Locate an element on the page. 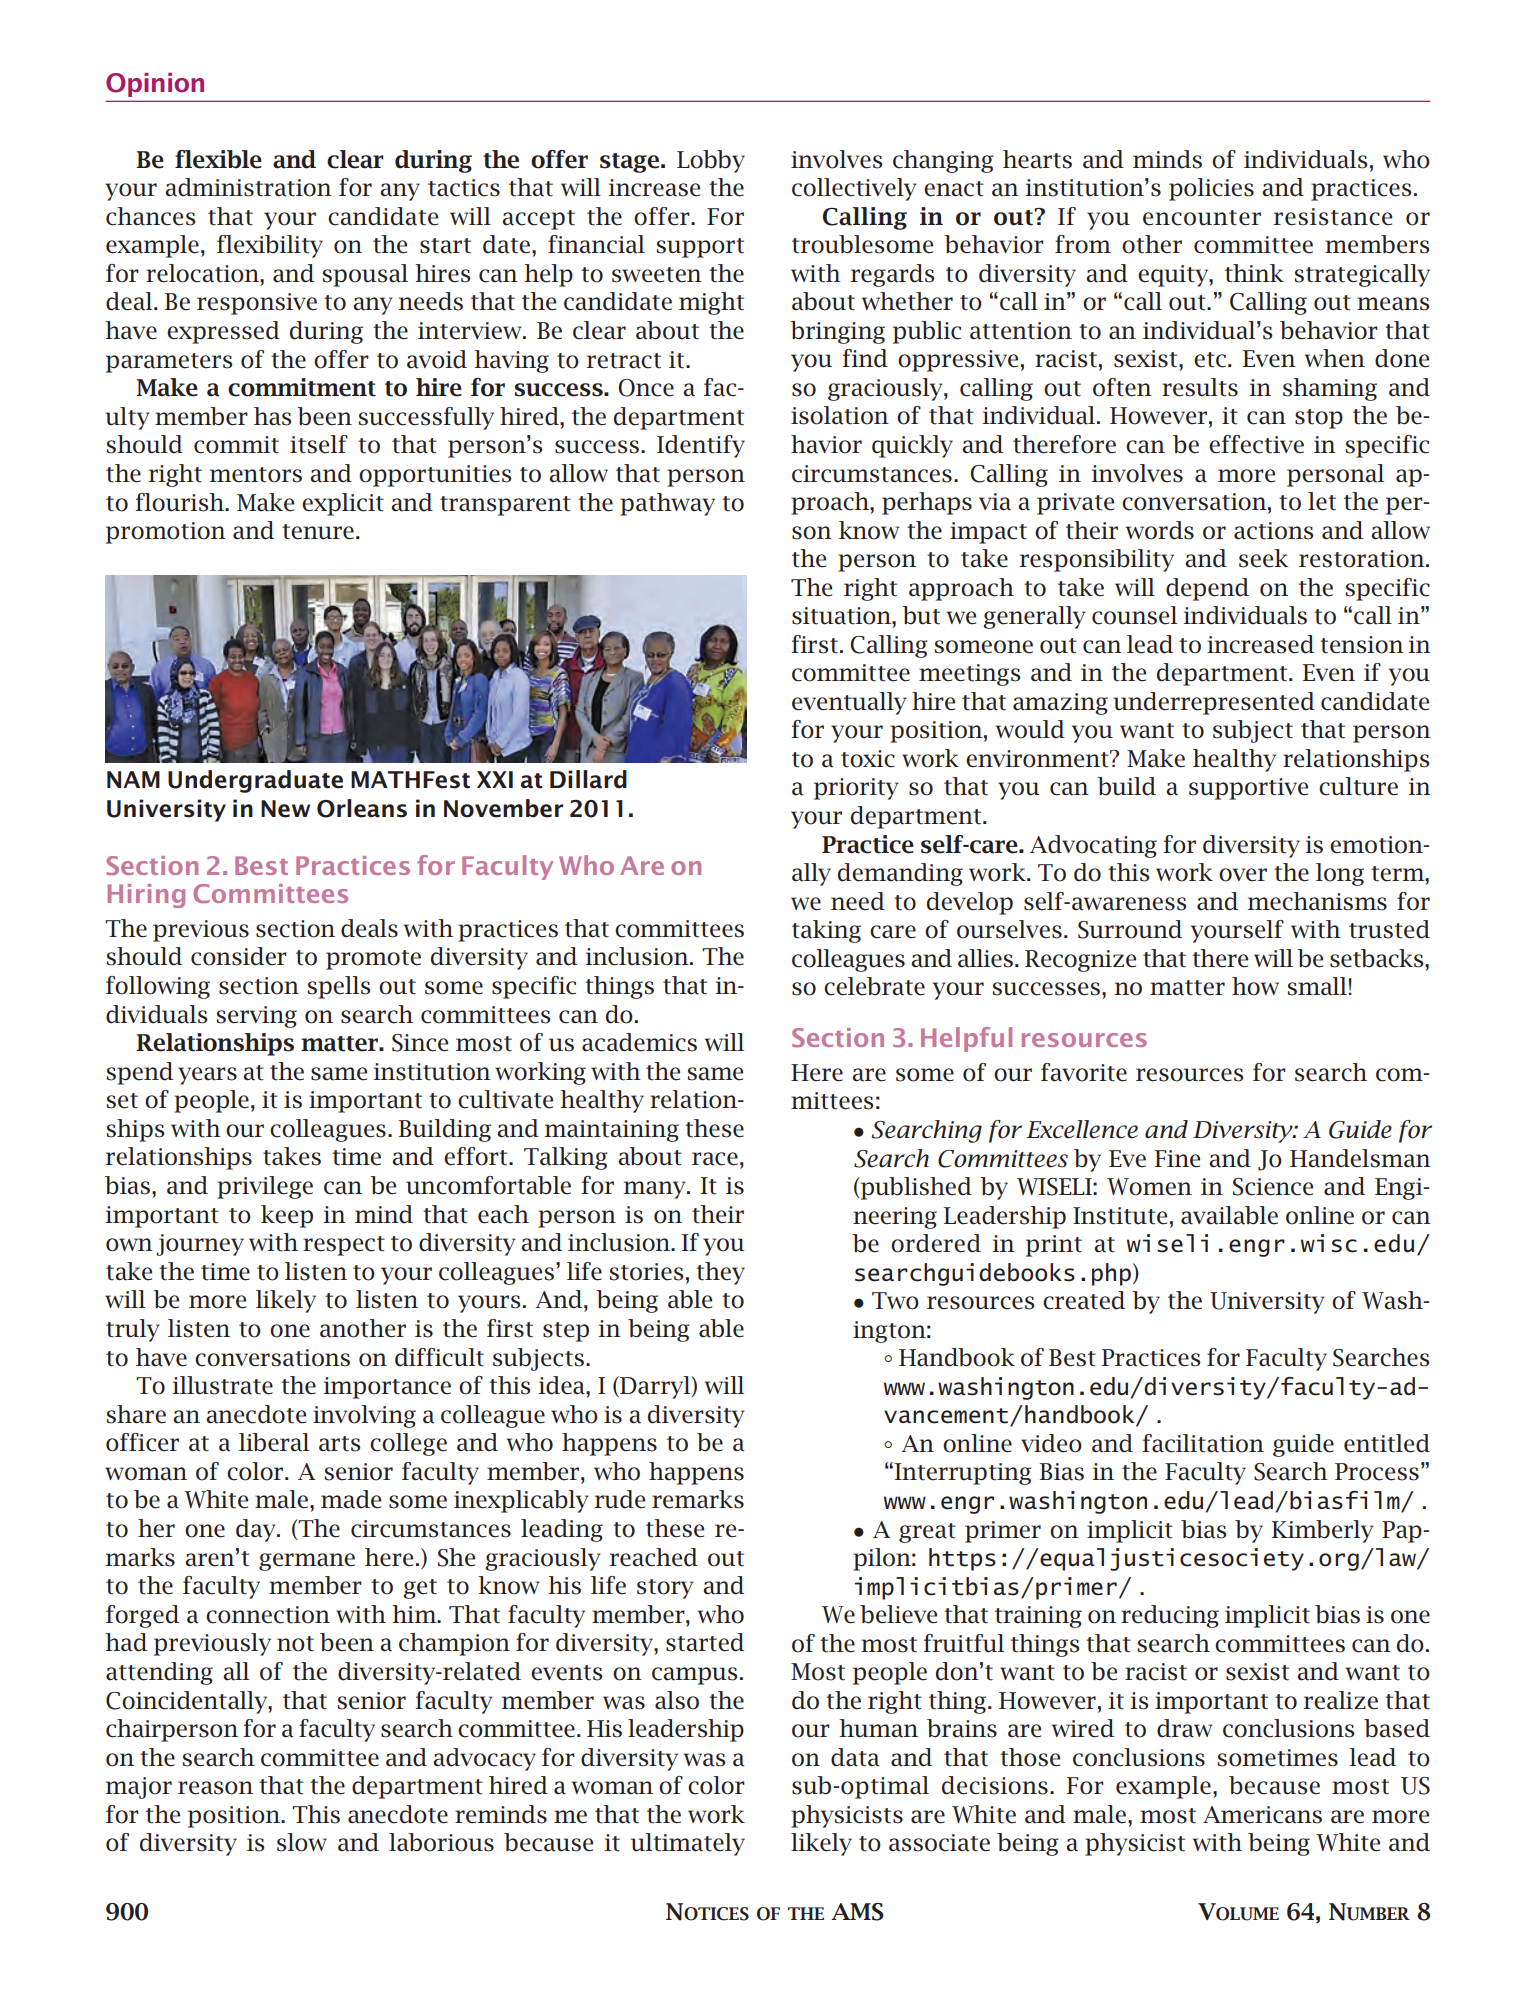  Lobby is located at coordinates (711, 161).
